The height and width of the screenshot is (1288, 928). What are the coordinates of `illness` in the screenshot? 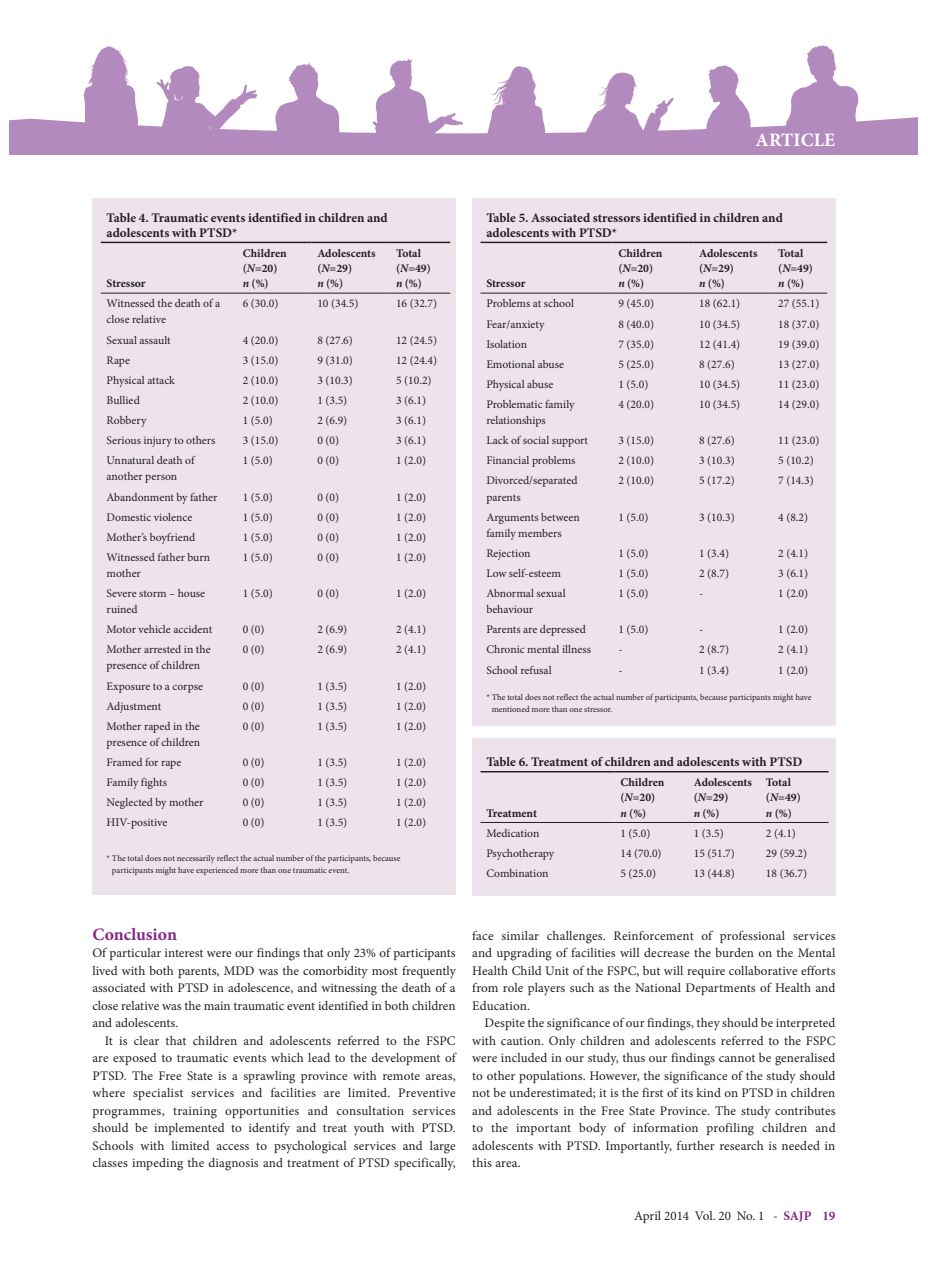 It's located at (576, 649).
